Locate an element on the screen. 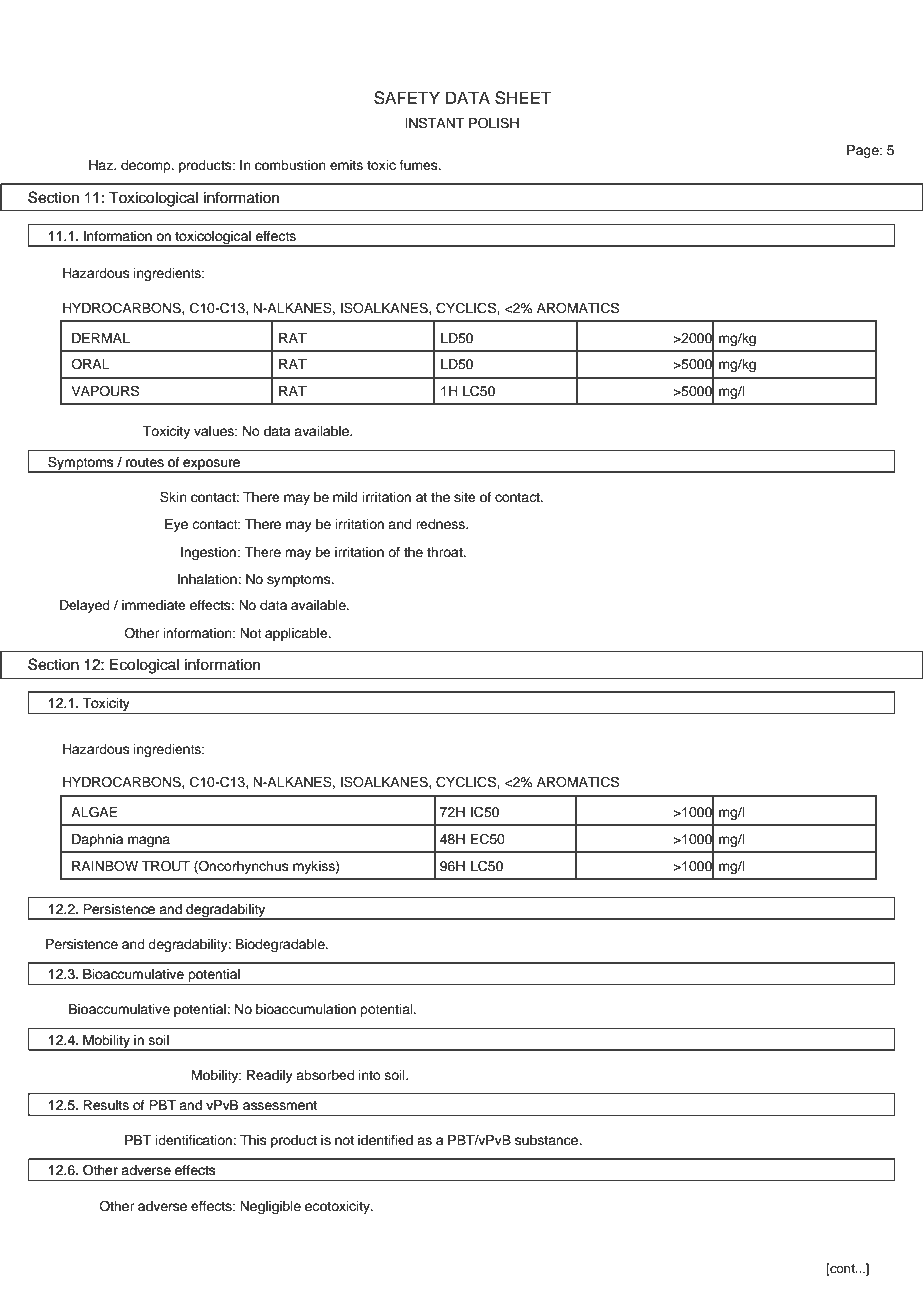 The image size is (924, 1309). routes is located at coordinates (145, 462).
